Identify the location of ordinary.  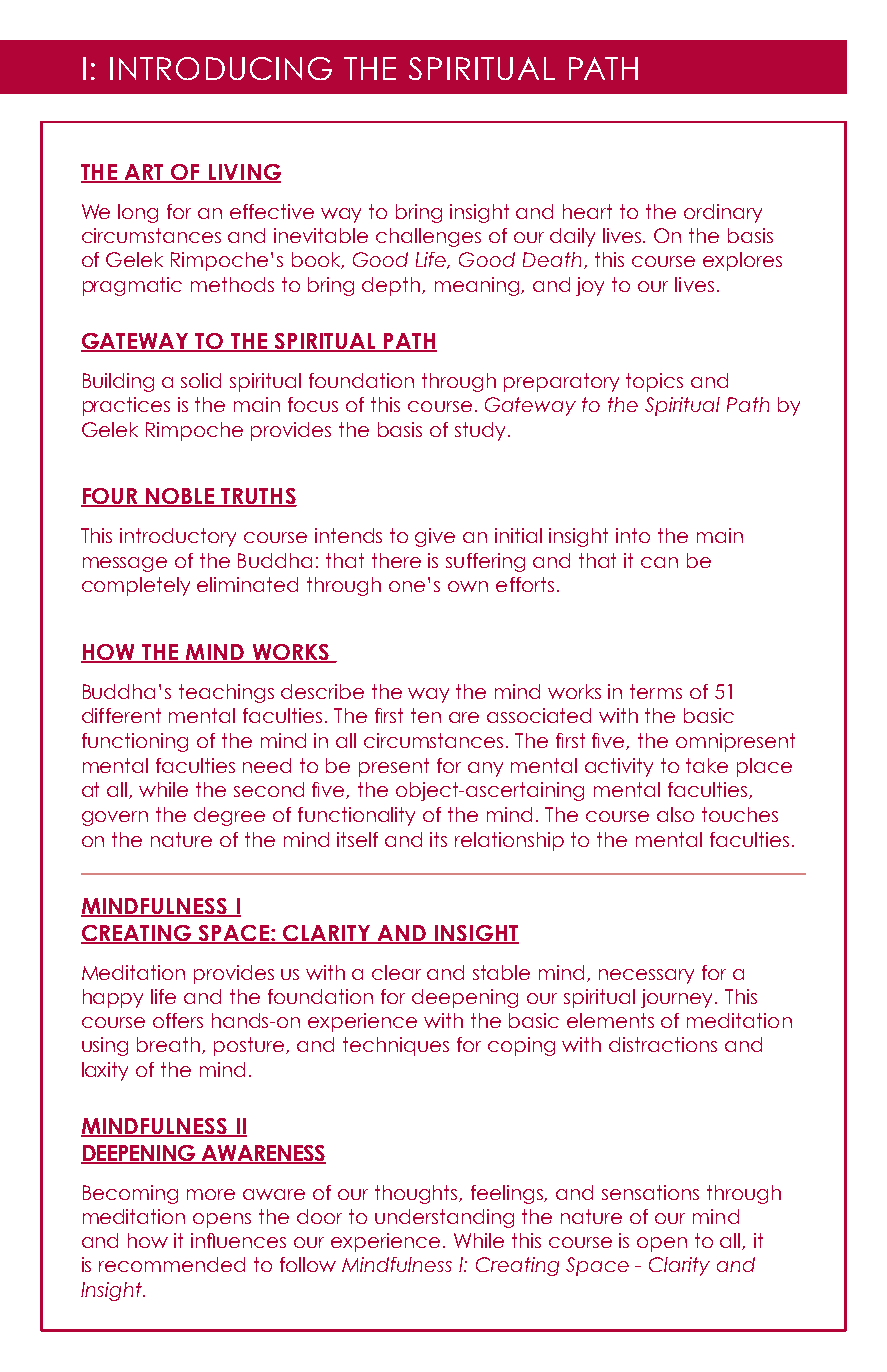
(723, 213).
